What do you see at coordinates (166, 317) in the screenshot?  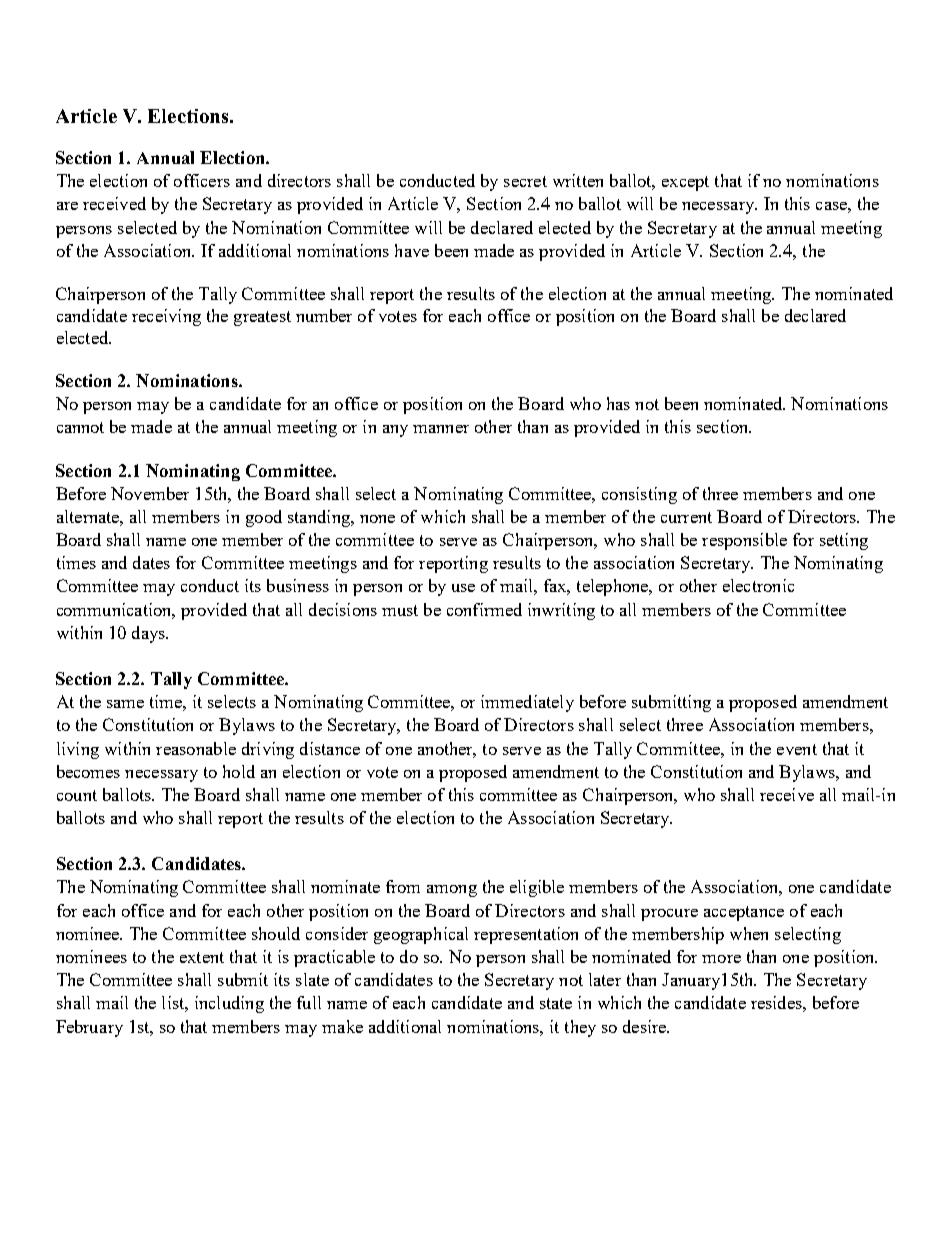 I see `receiving` at bounding box center [166, 317].
